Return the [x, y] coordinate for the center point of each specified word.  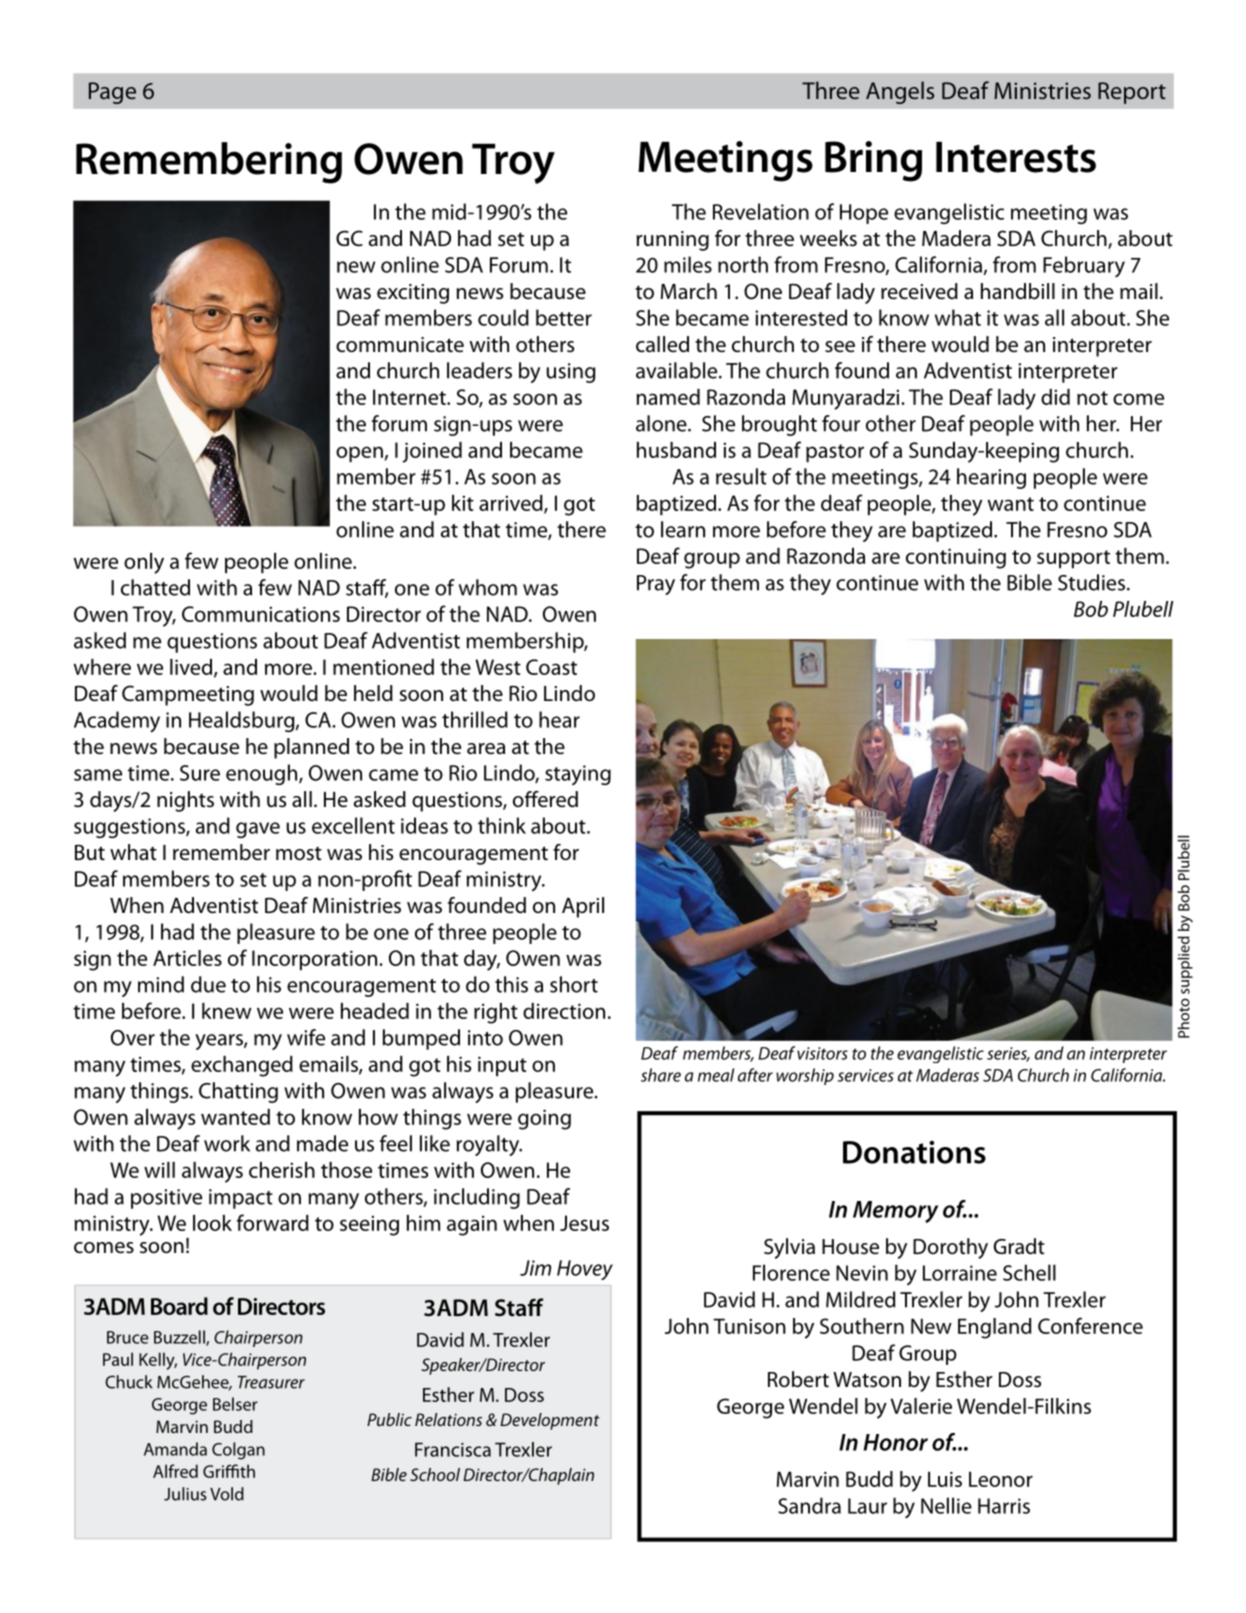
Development [550, 1421]
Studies [1093, 582]
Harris [1004, 1506]
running [673, 241]
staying [578, 775]
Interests [1016, 157]
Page [112, 93]
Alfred [175, 1471]
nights [185, 801]
